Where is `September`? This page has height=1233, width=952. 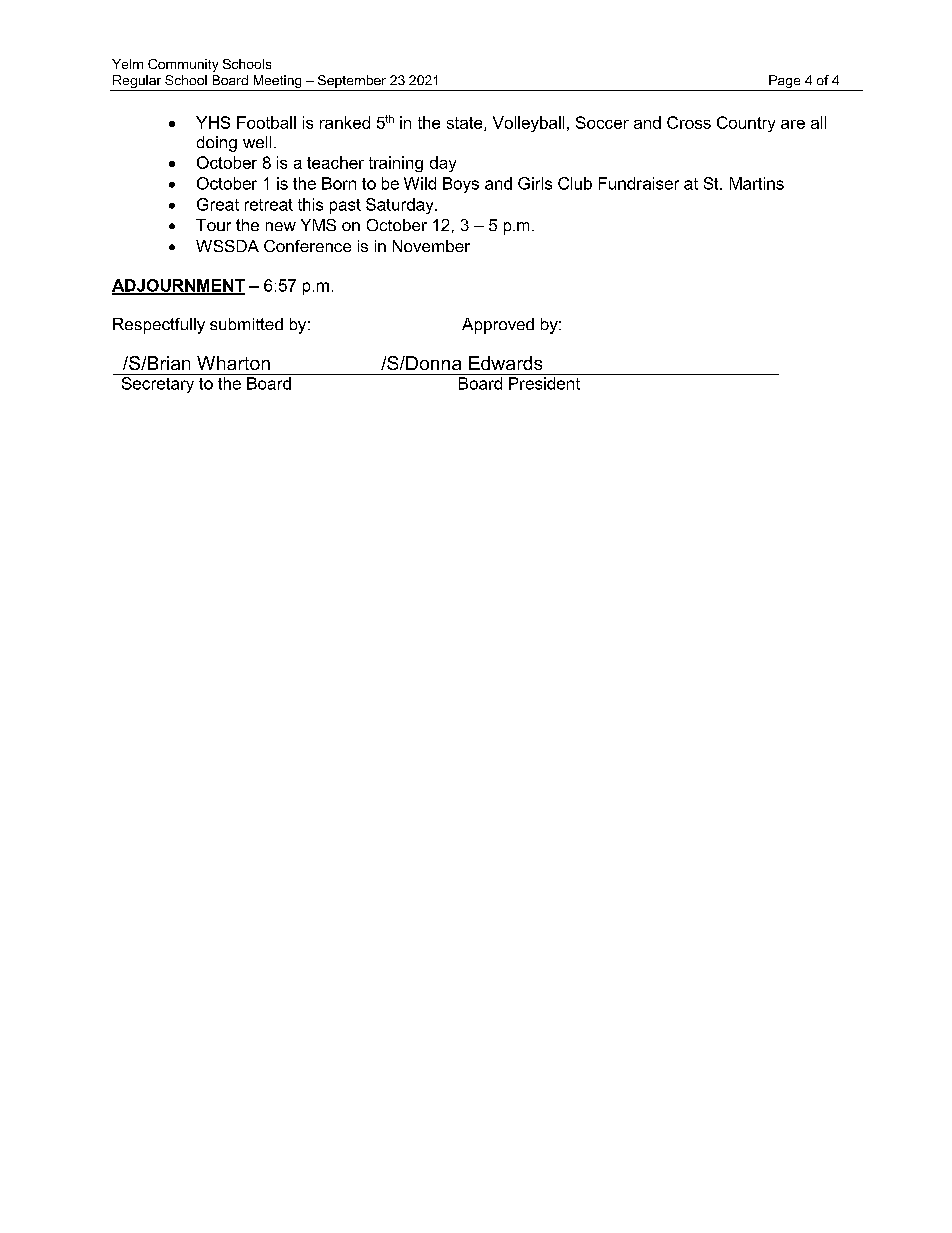 September is located at coordinates (352, 81).
